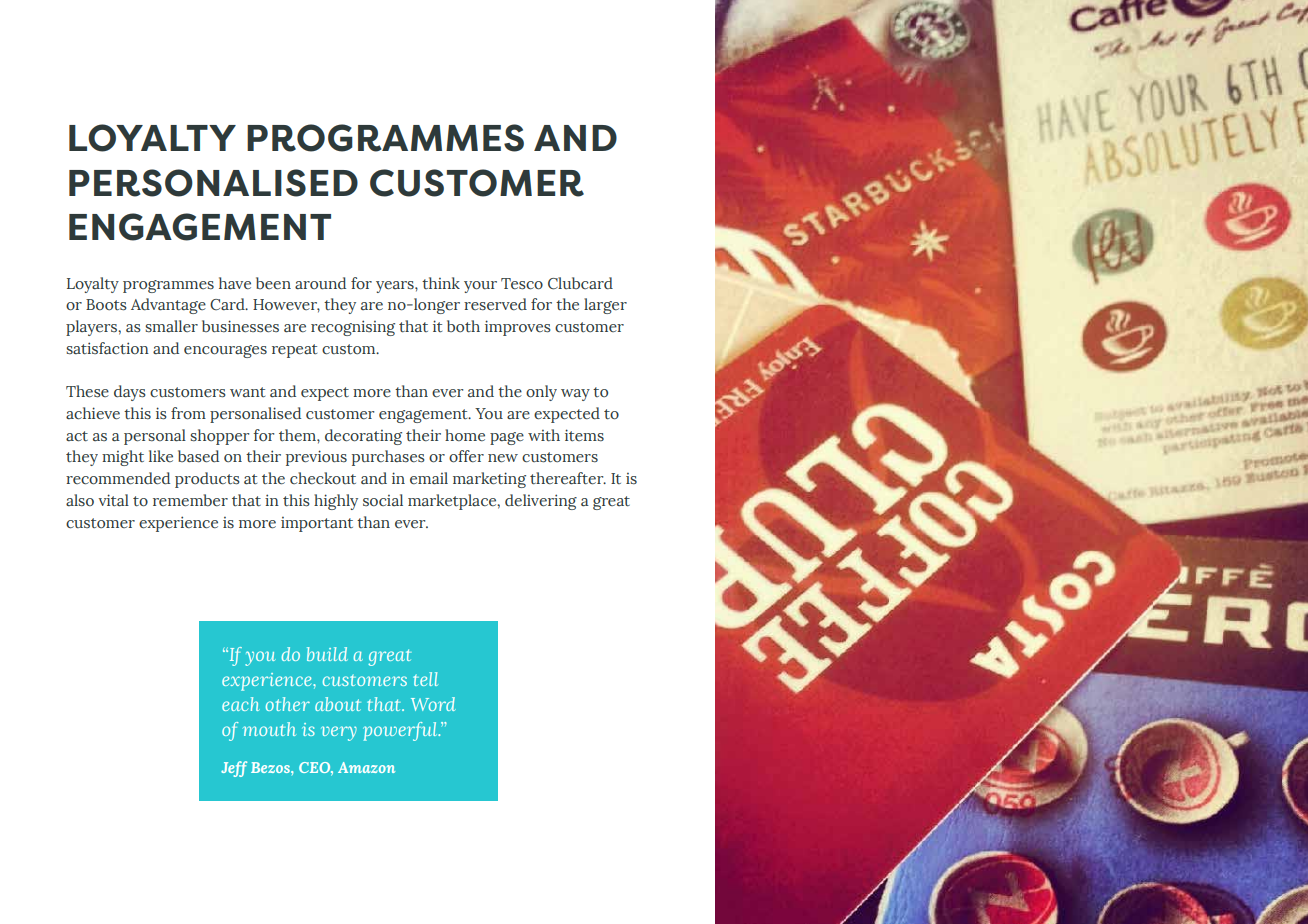  Describe the element at coordinates (234, 769) in the page. I see `Jeff` at that location.
